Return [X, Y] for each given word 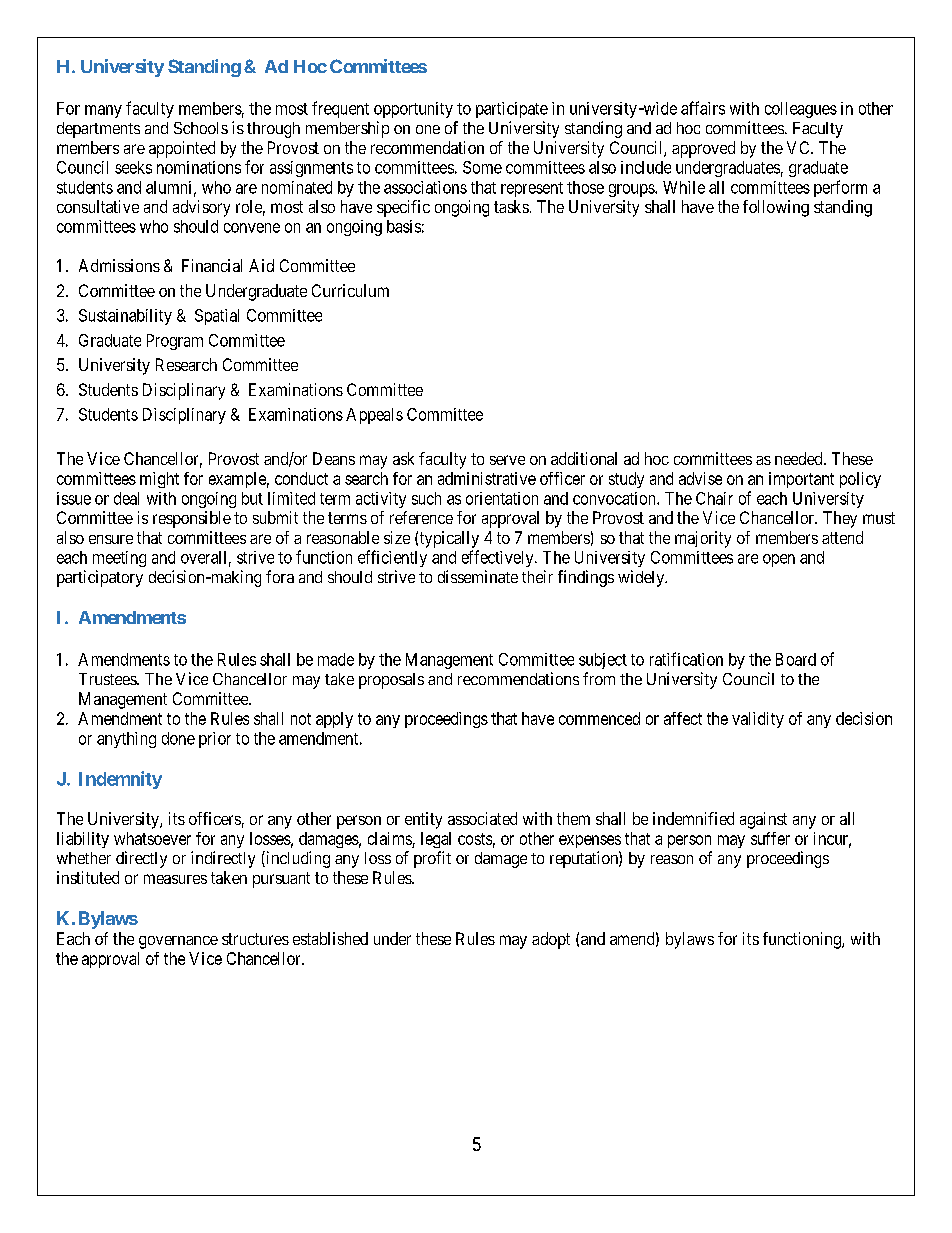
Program [175, 342]
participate [512, 110]
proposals [391, 681]
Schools [201, 128]
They [840, 519]
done [178, 738]
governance [178, 942]
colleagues [801, 110]
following [776, 208]
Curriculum [350, 290]
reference [421, 517]
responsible [192, 519]
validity [758, 720]
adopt [551, 940]
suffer [770, 838]
